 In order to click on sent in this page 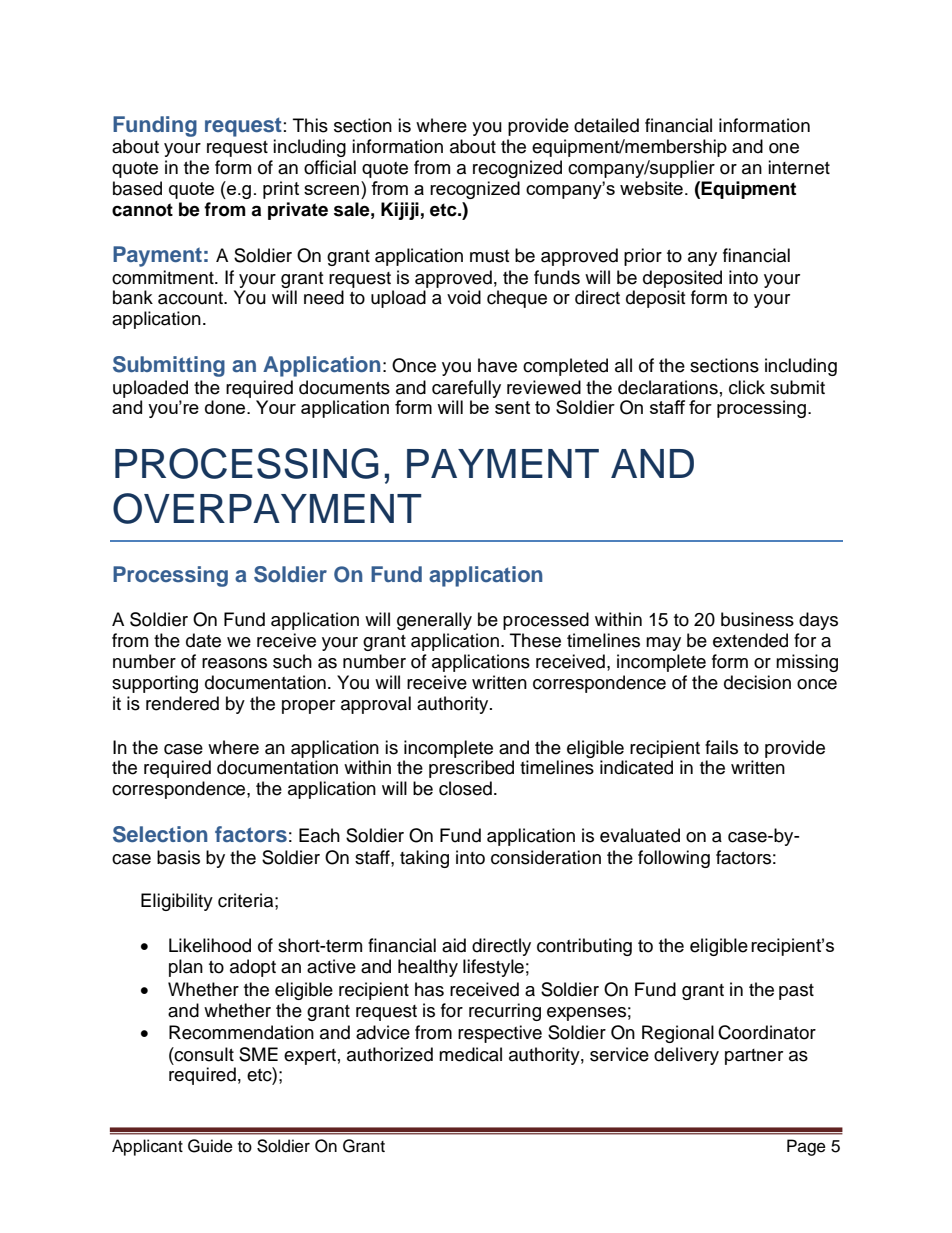, I will do `click(512, 407)`.
